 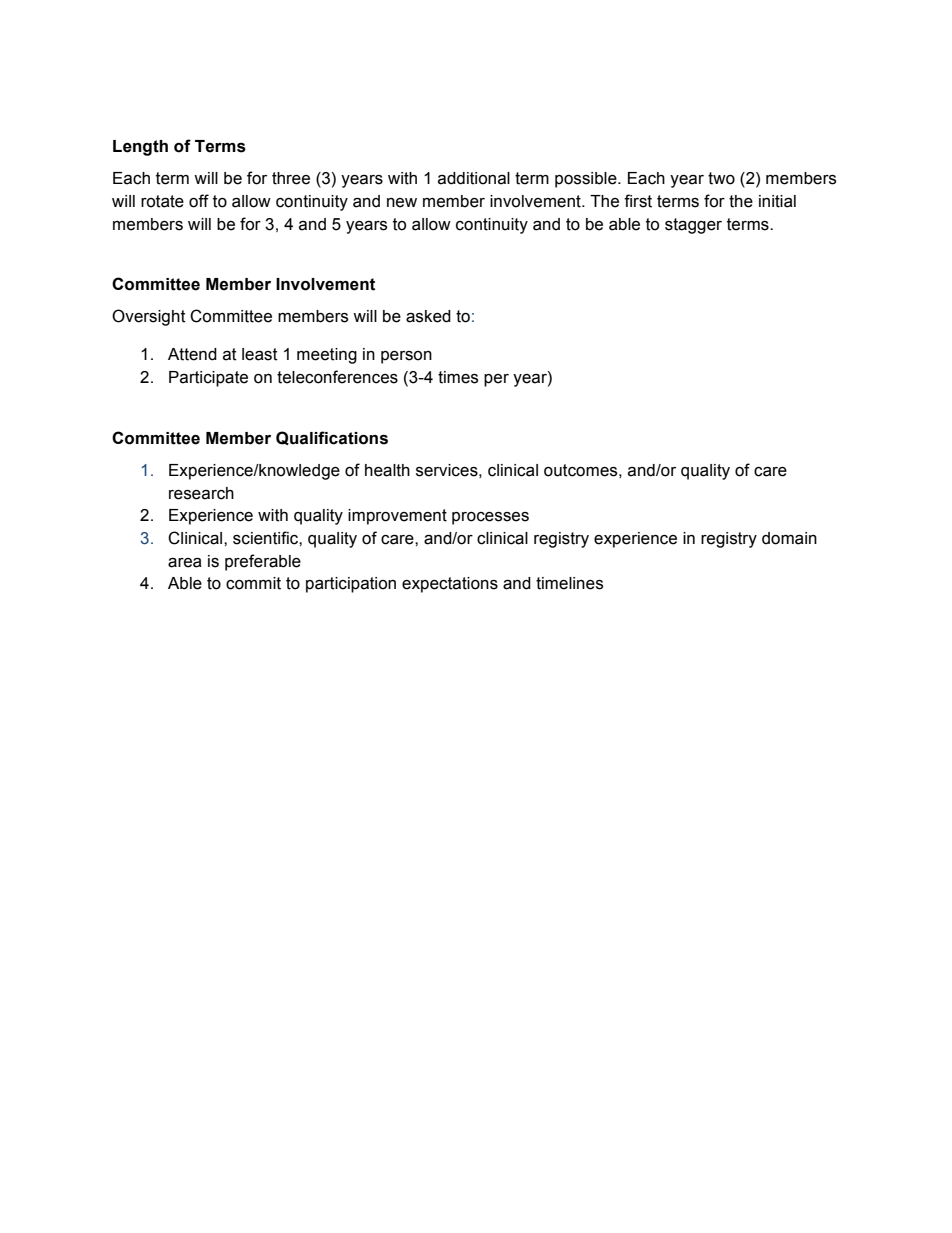 I want to click on person, so click(x=406, y=357).
